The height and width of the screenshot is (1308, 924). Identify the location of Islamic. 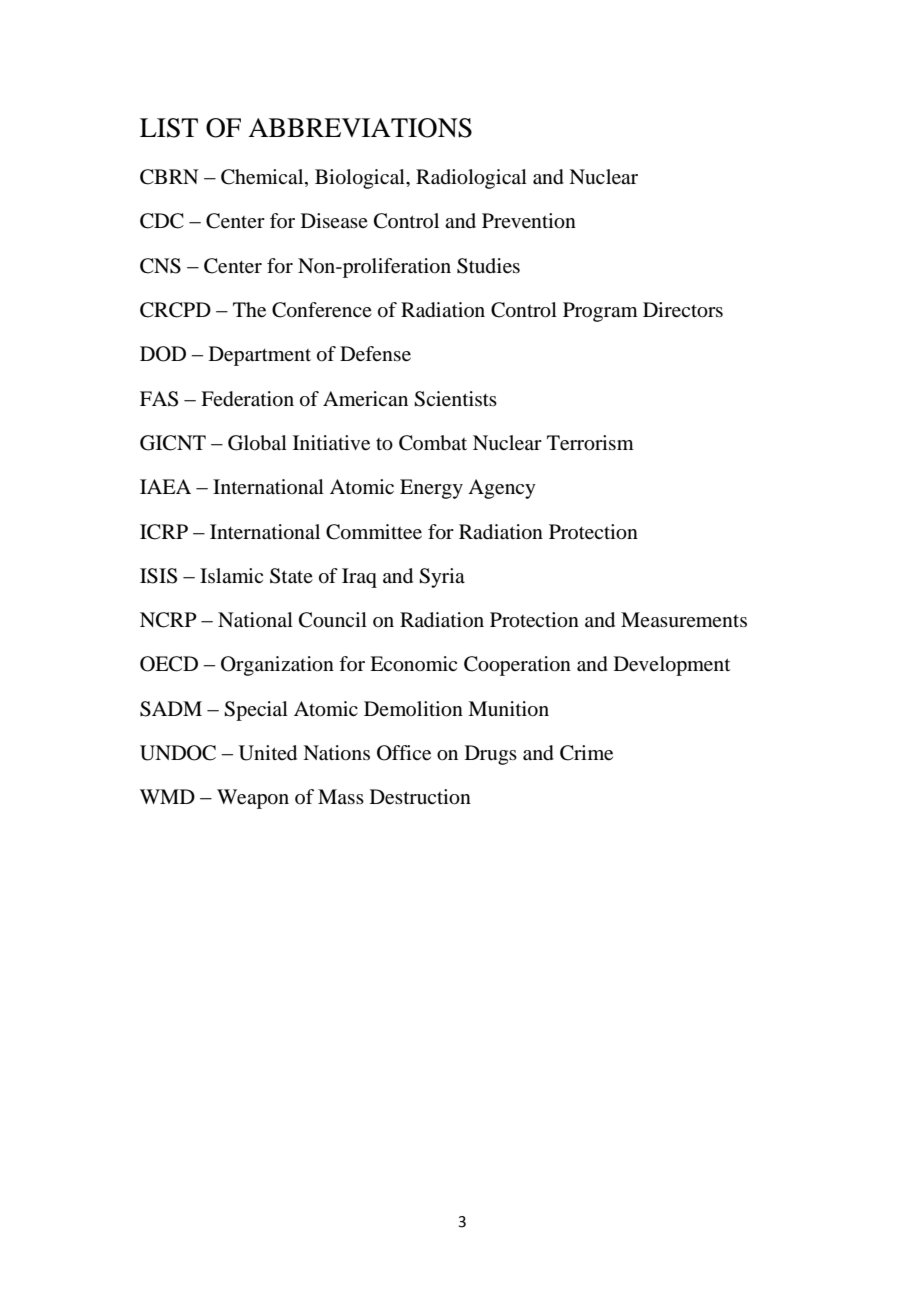
(231, 575).
